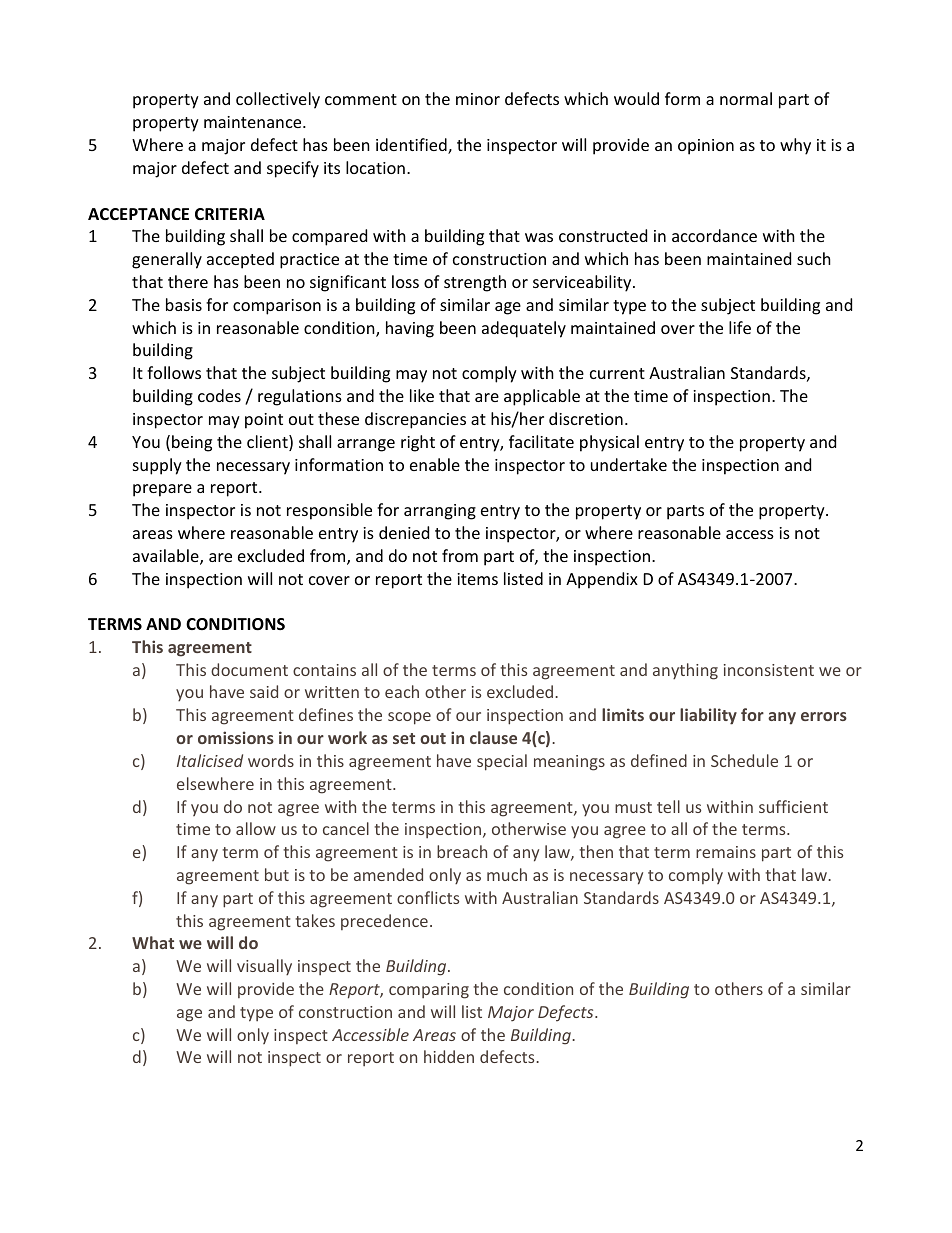 The height and width of the image is (1233, 952). Describe the element at coordinates (746, 98) in the image. I see `normal` at that location.
